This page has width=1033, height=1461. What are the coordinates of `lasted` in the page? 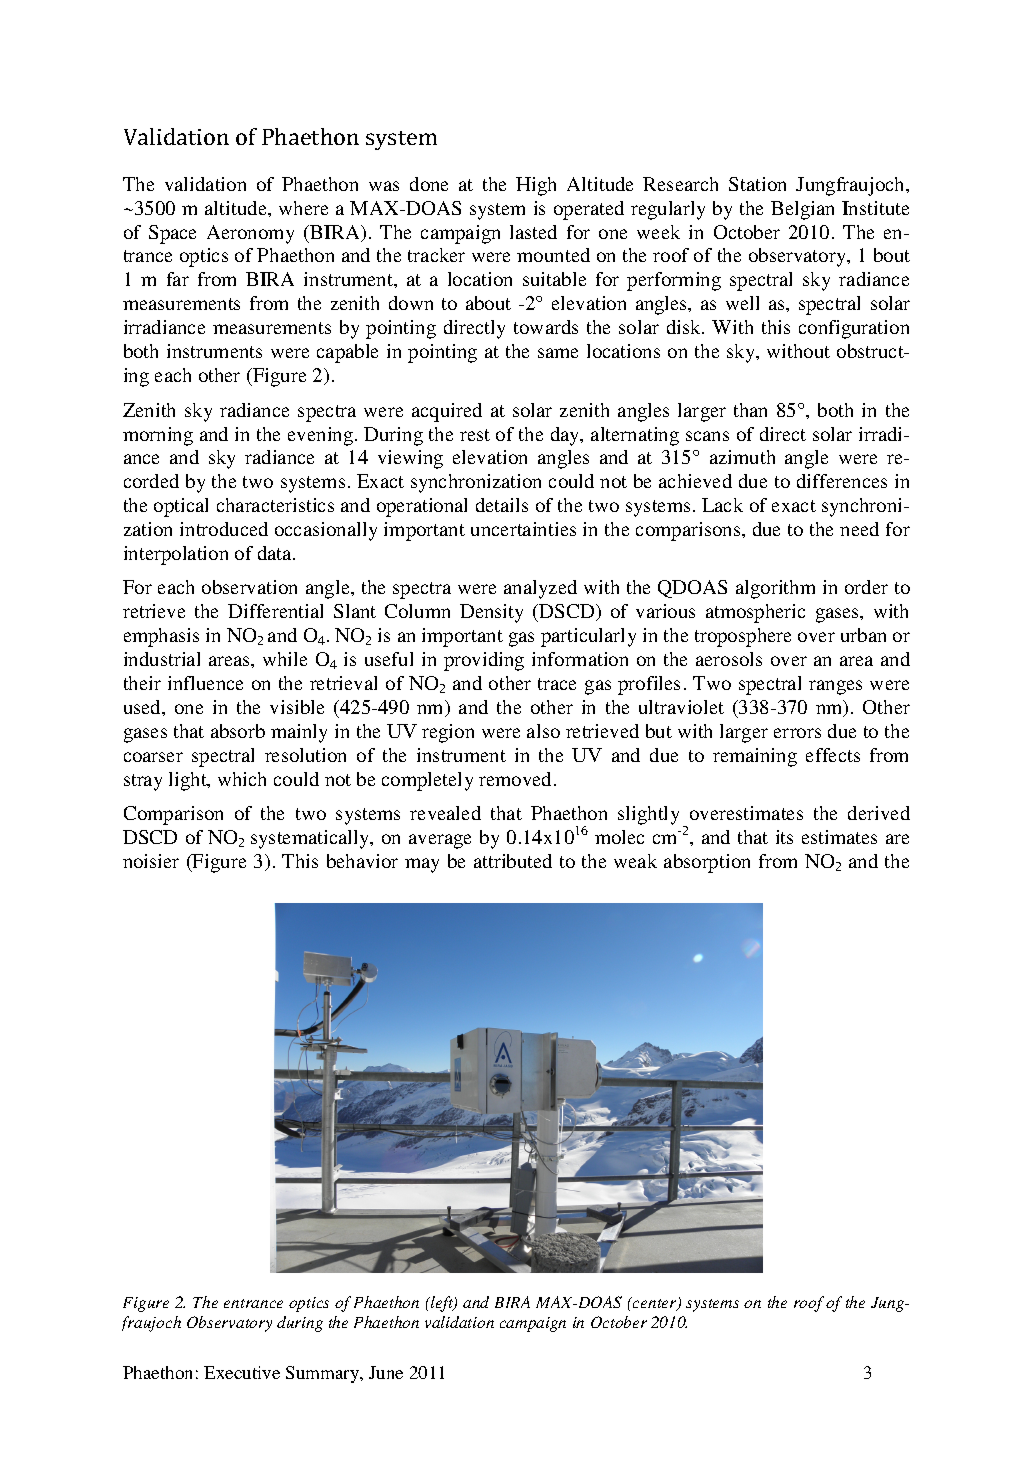 It's located at (533, 232).
